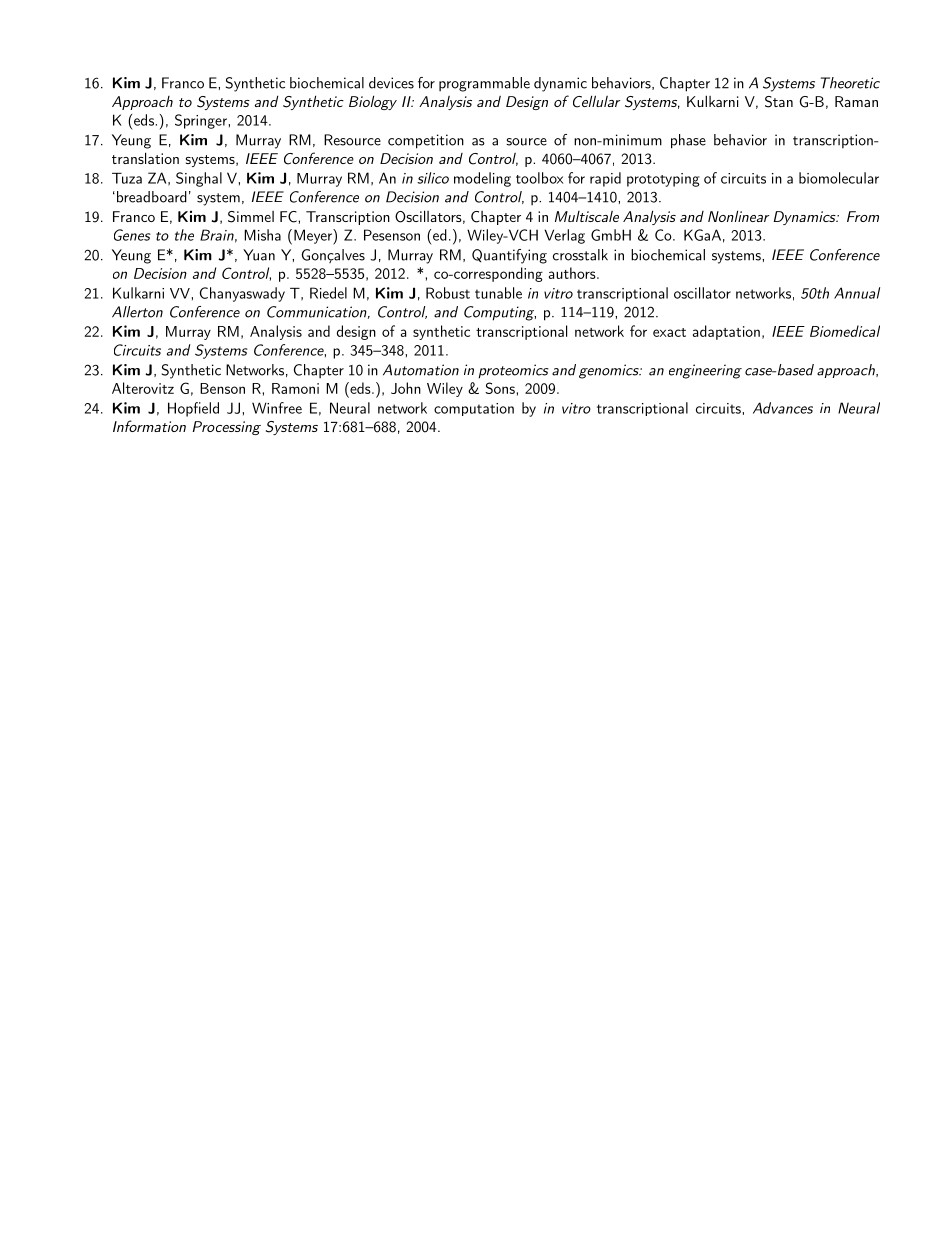 The width and height of the screenshot is (952, 1233). Describe the element at coordinates (484, 84) in the screenshot. I see `programmable` at that location.
